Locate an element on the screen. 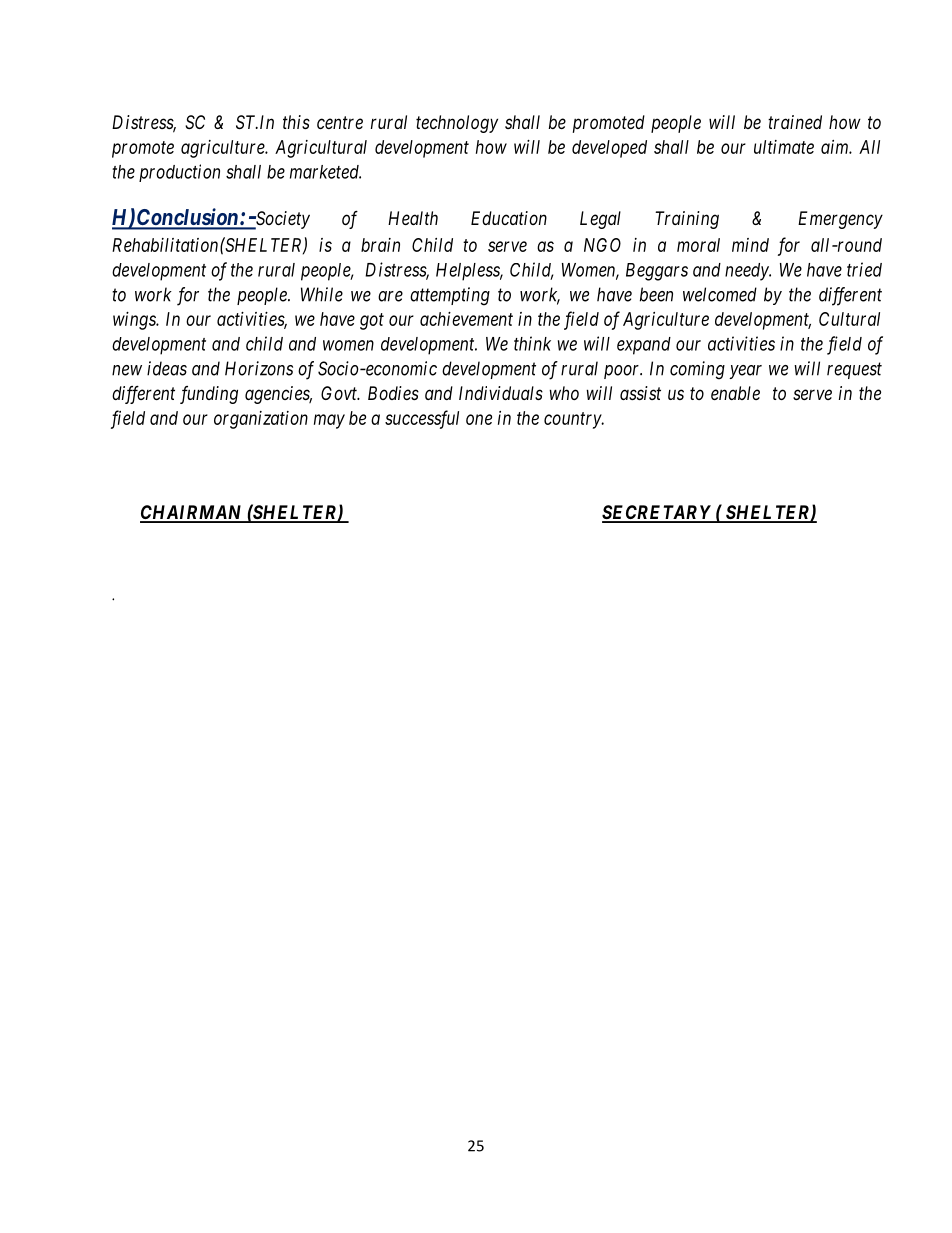  technology is located at coordinates (457, 124).
